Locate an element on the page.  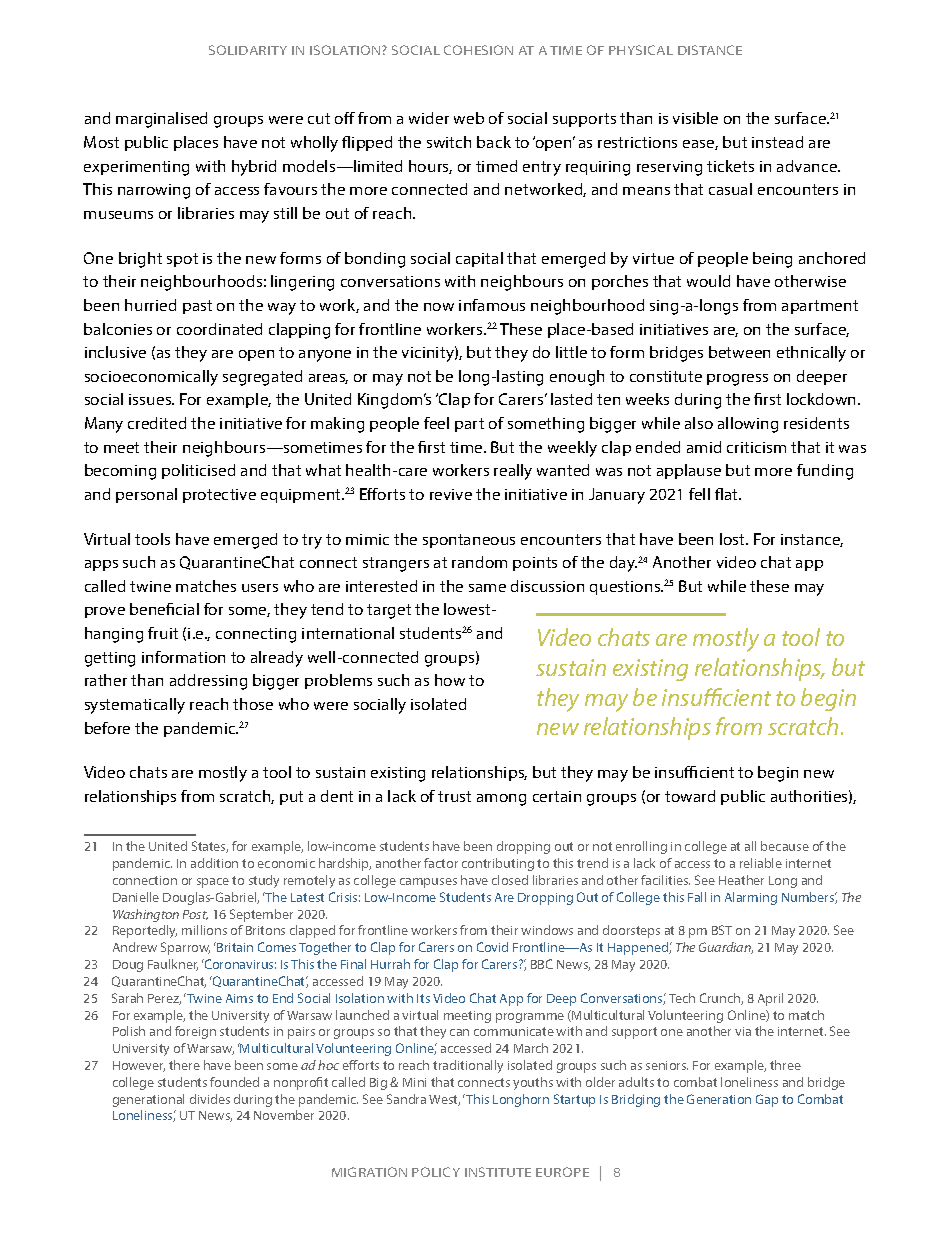
same is located at coordinates (487, 588).
